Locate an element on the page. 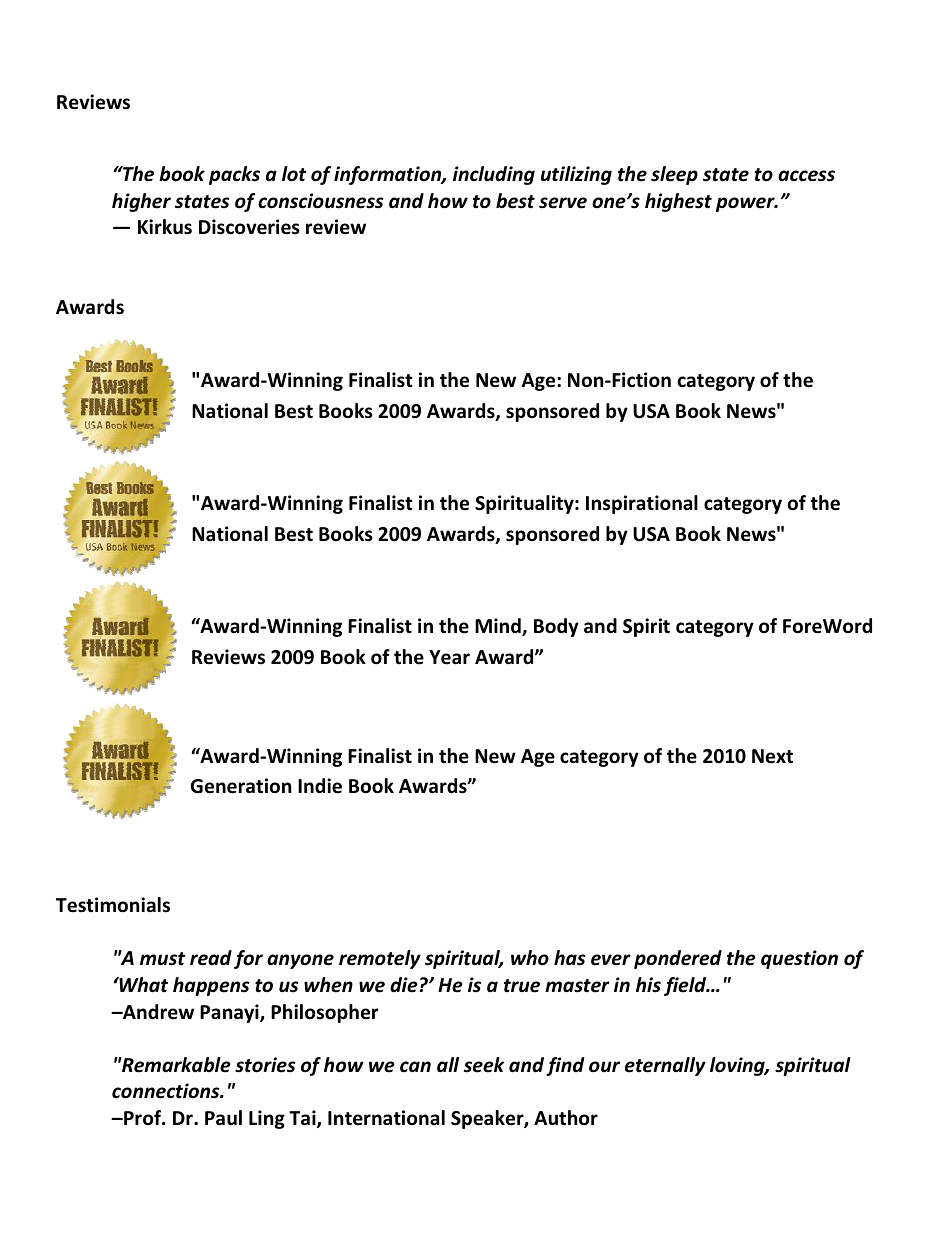 This image has height=1233, width=952. Inspirational is located at coordinates (642, 504).
